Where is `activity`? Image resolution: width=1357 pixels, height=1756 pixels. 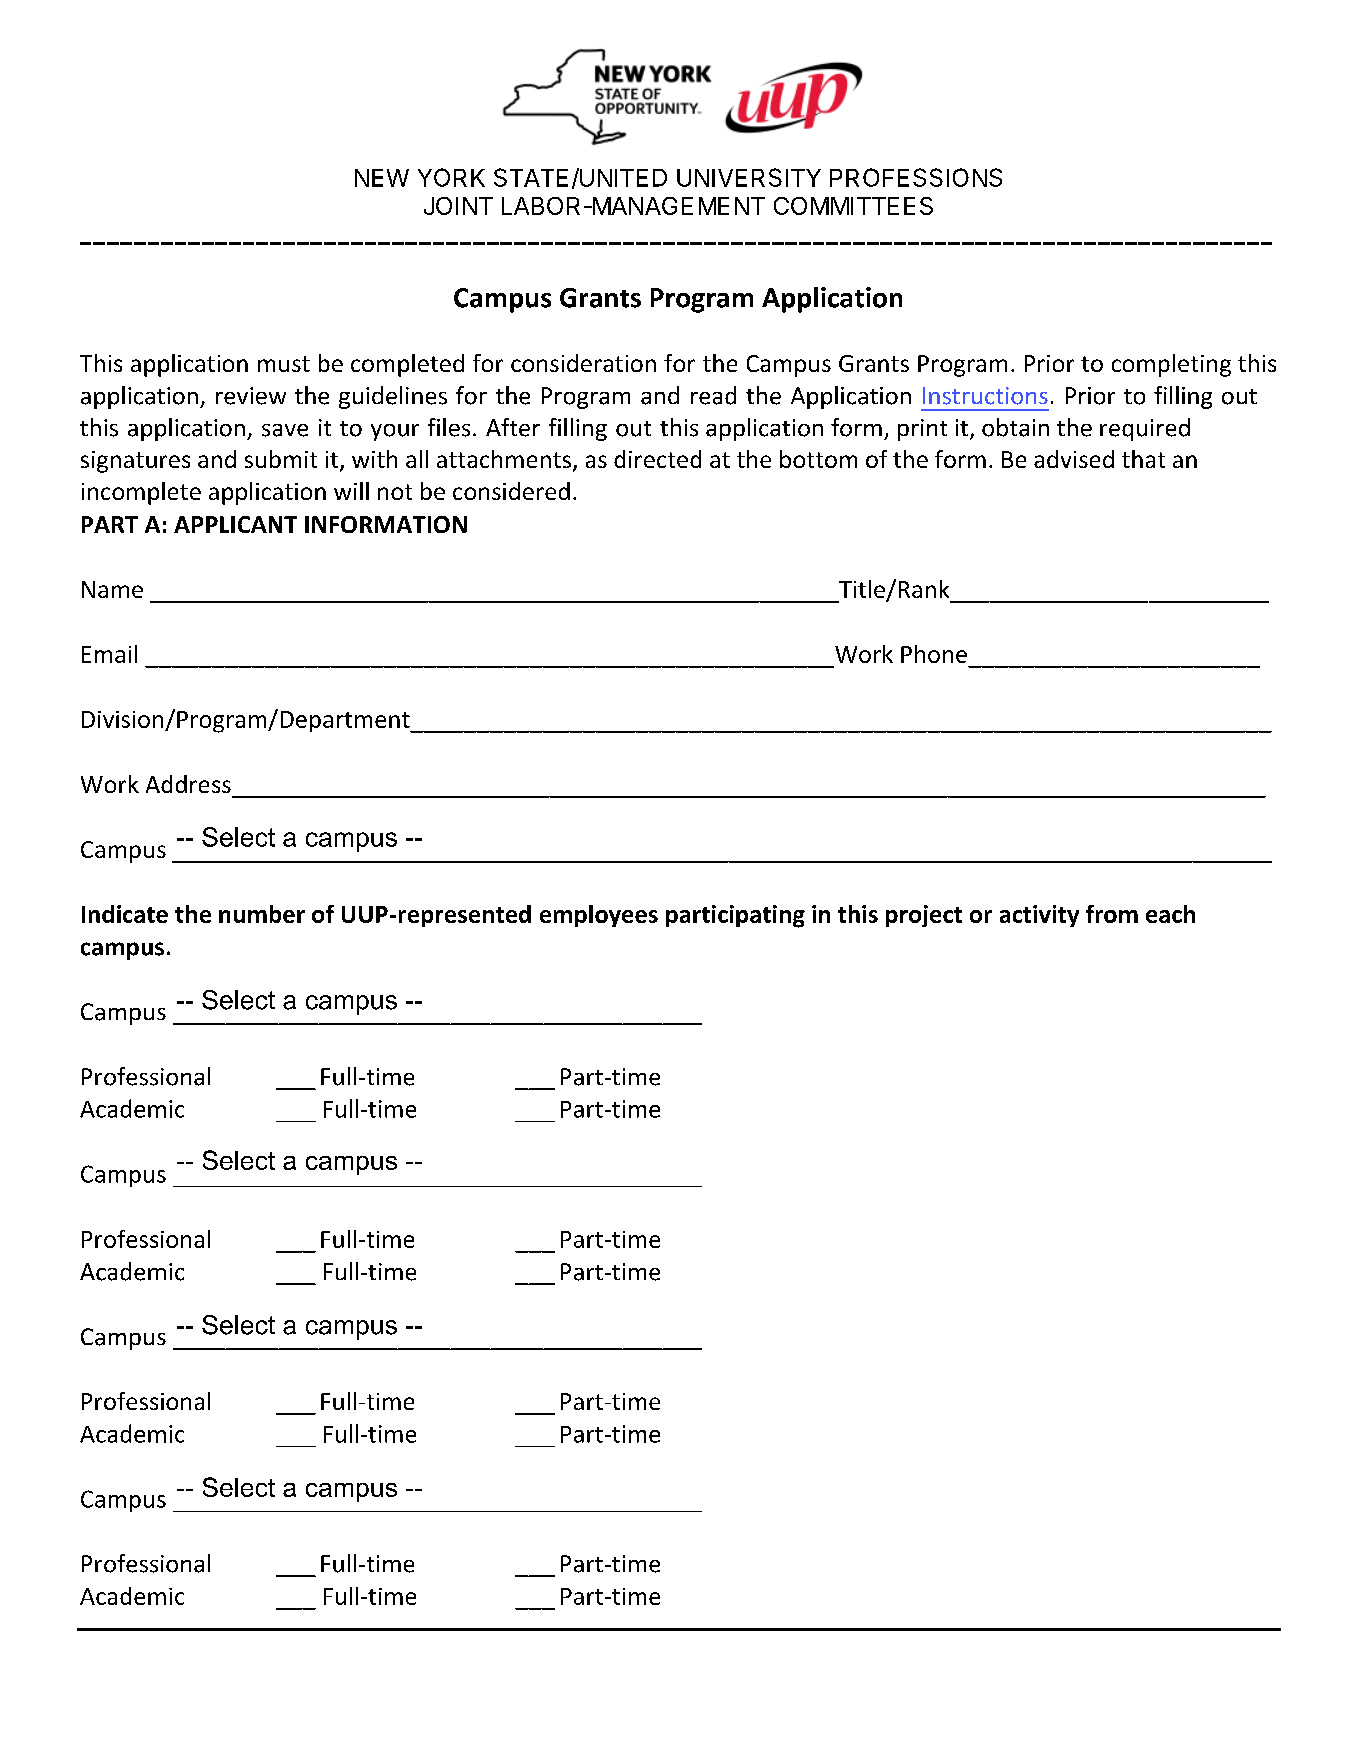 activity is located at coordinates (1039, 916).
